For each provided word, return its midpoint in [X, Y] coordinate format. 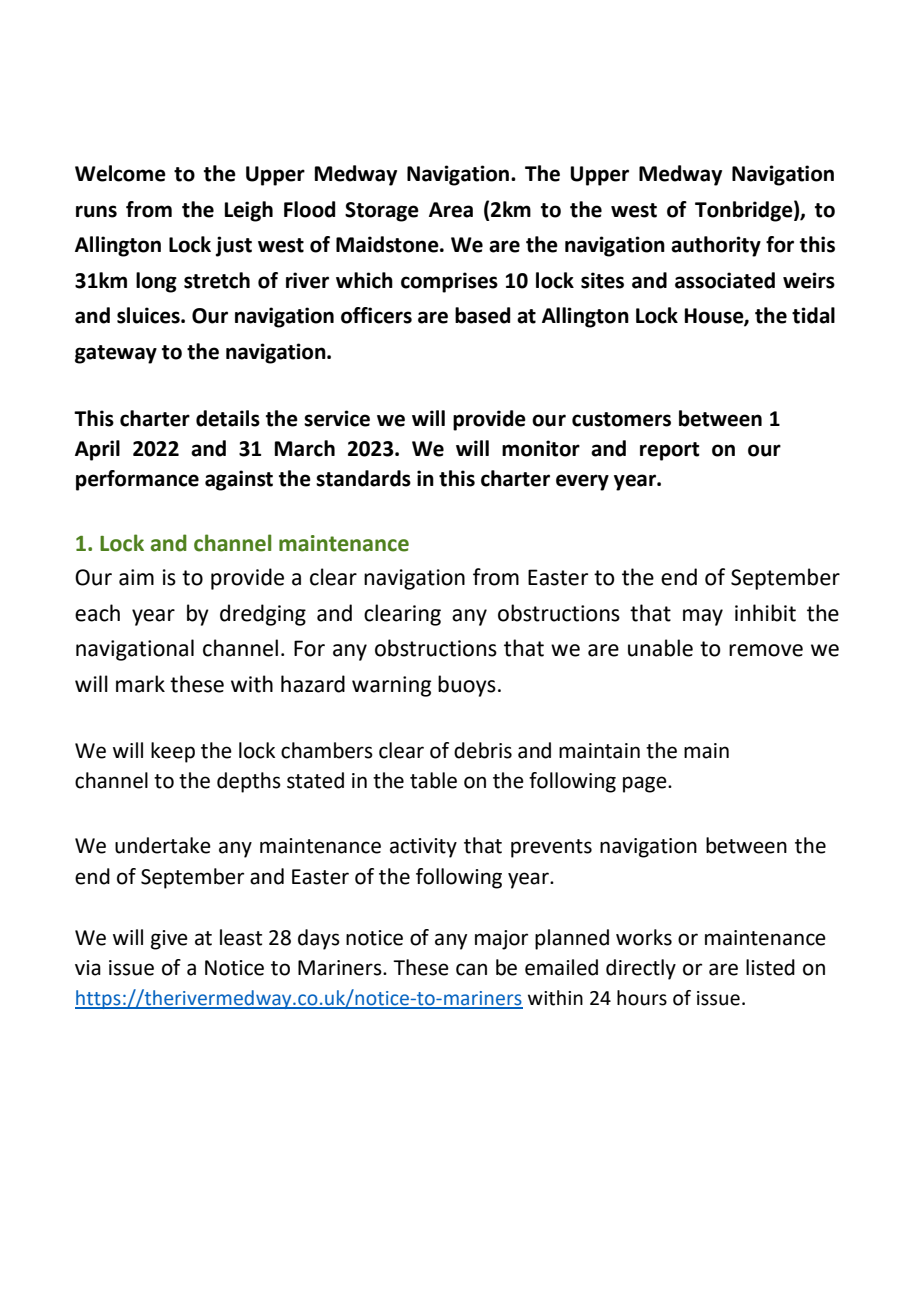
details [228, 418]
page [646, 784]
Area [451, 210]
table [433, 780]
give [169, 940]
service [337, 418]
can [471, 969]
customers [621, 419]
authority [716, 246]
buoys [467, 686]
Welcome [120, 173]
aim [136, 577]
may [703, 617]
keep [173, 752]
